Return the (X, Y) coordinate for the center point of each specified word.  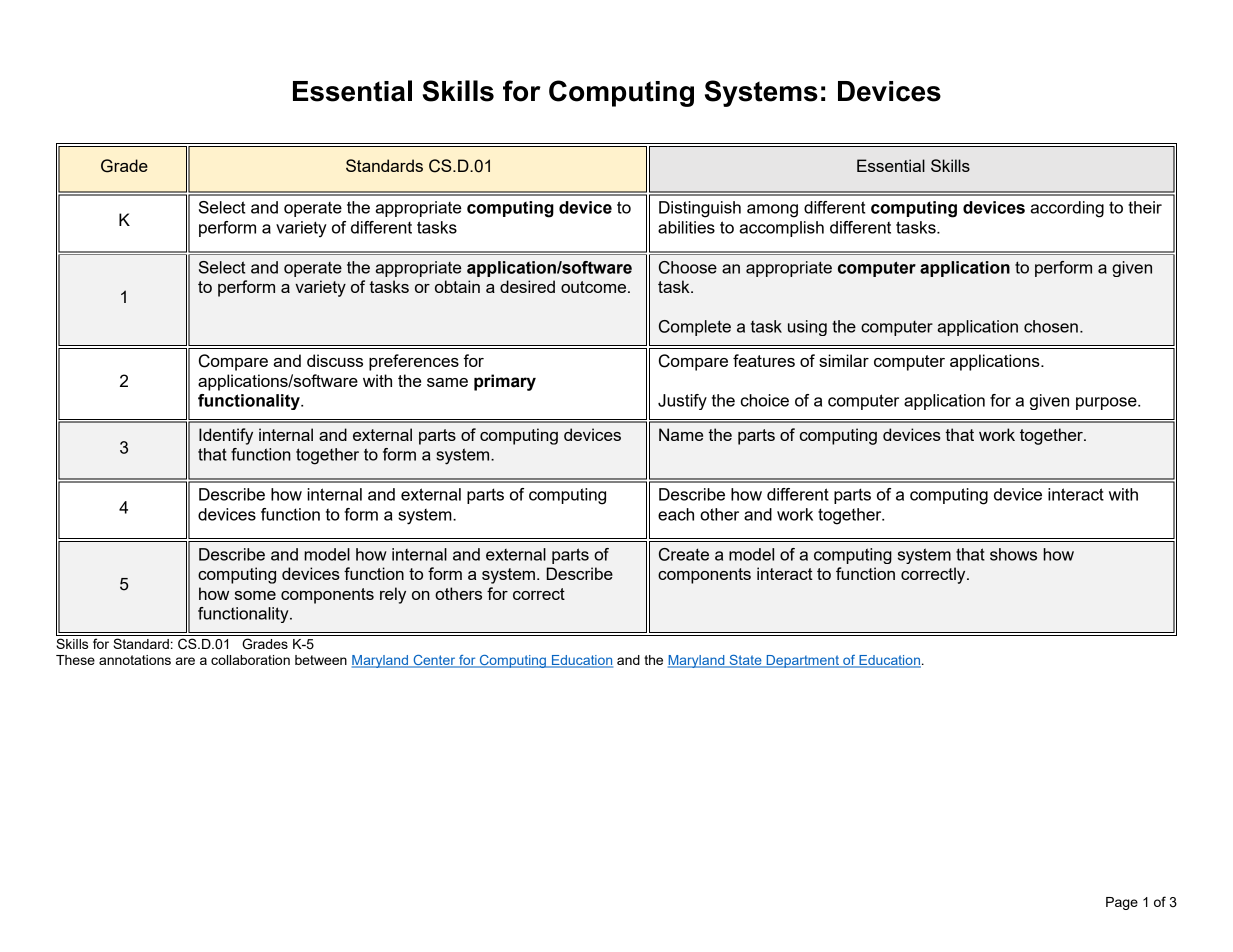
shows (1013, 554)
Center (434, 661)
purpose (1107, 403)
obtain (457, 286)
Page (1122, 903)
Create (684, 554)
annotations (135, 660)
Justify (682, 402)
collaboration (250, 660)
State (745, 661)
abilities (686, 227)
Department (803, 661)
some (255, 595)
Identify (226, 436)
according (1067, 209)
